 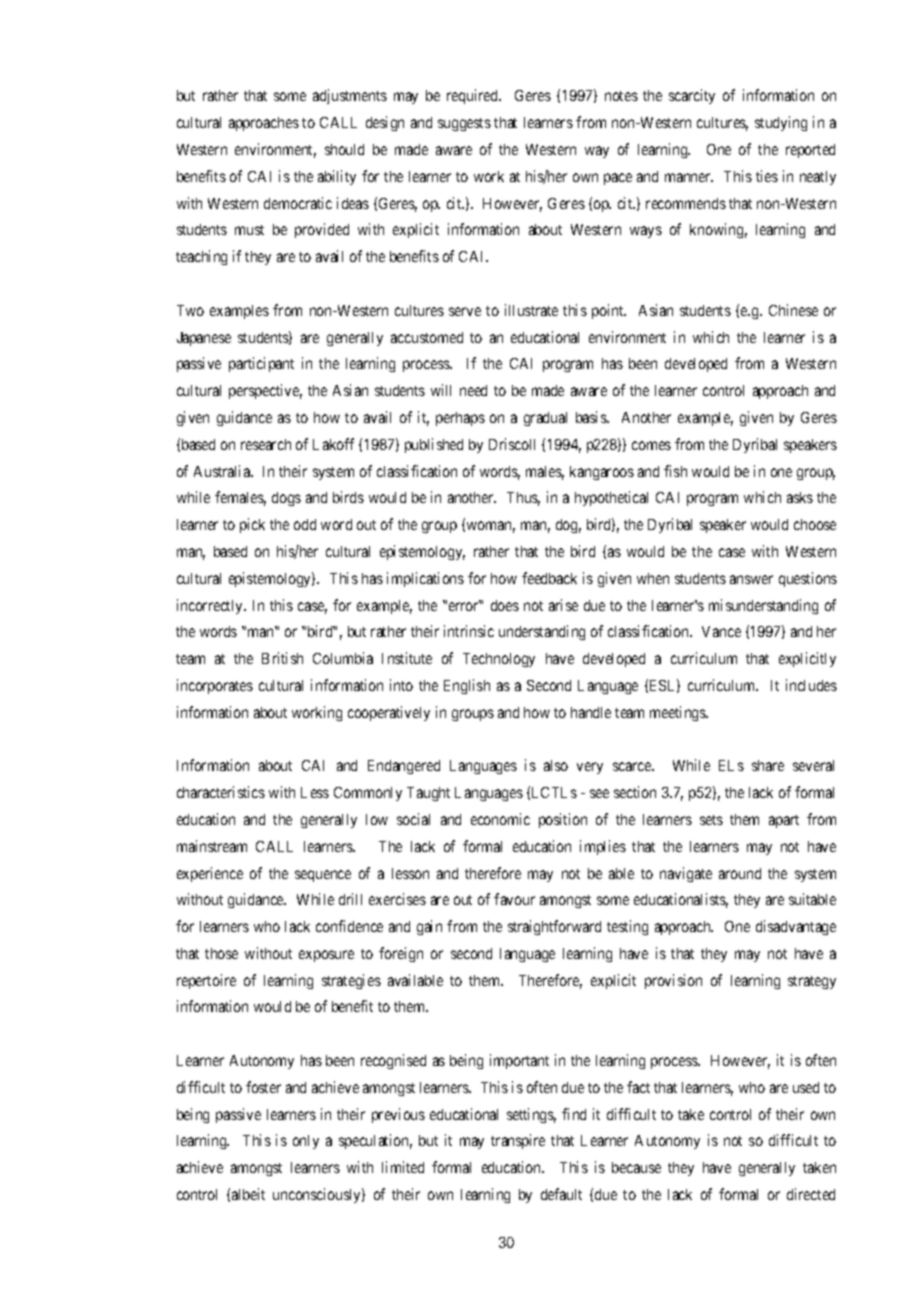 I want to click on studying, so click(x=781, y=123).
